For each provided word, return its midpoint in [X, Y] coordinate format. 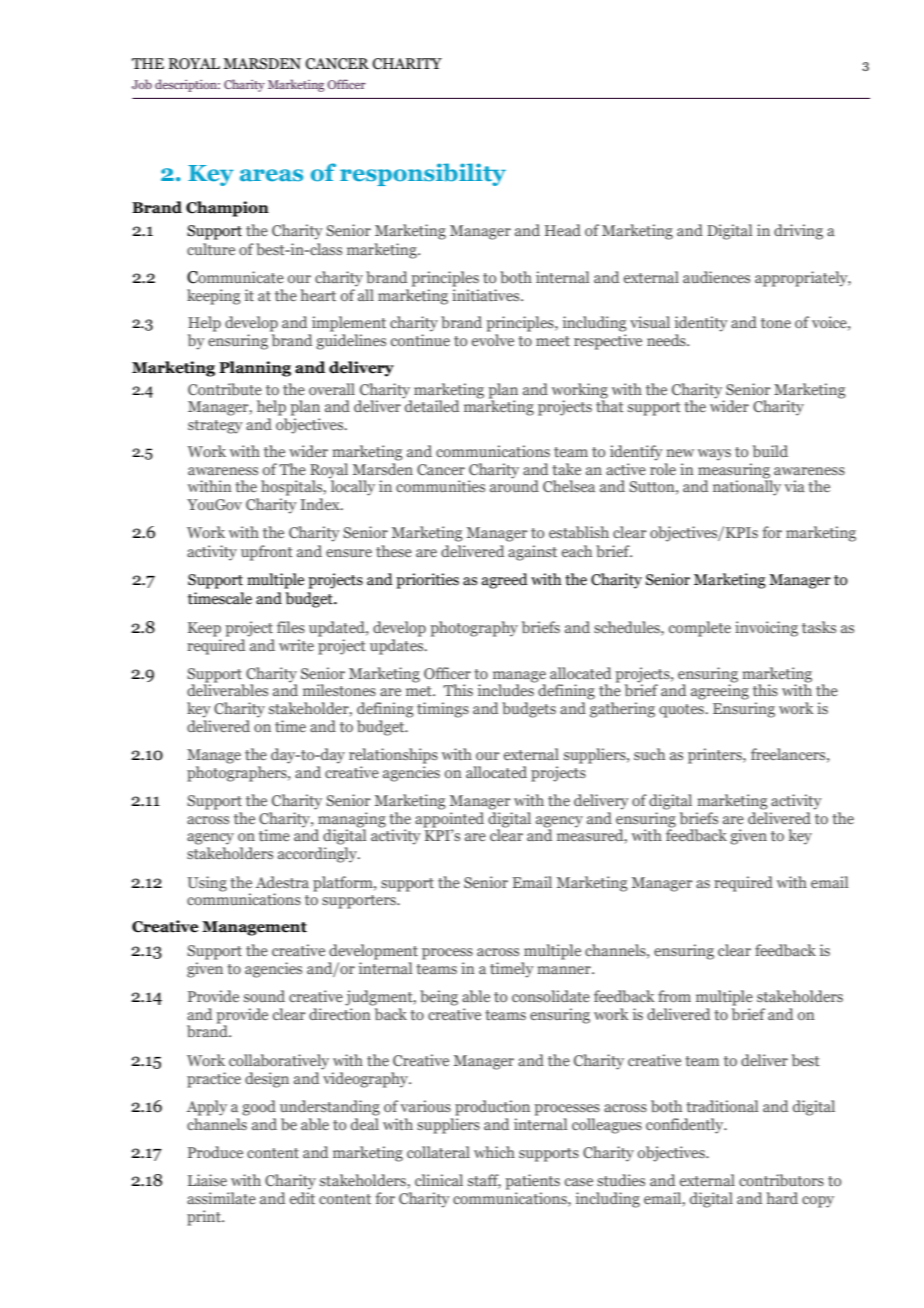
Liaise [207, 1180]
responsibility [423, 174]
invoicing [766, 629]
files [291, 627]
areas [271, 175]
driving [798, 232]
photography [474, 629]
